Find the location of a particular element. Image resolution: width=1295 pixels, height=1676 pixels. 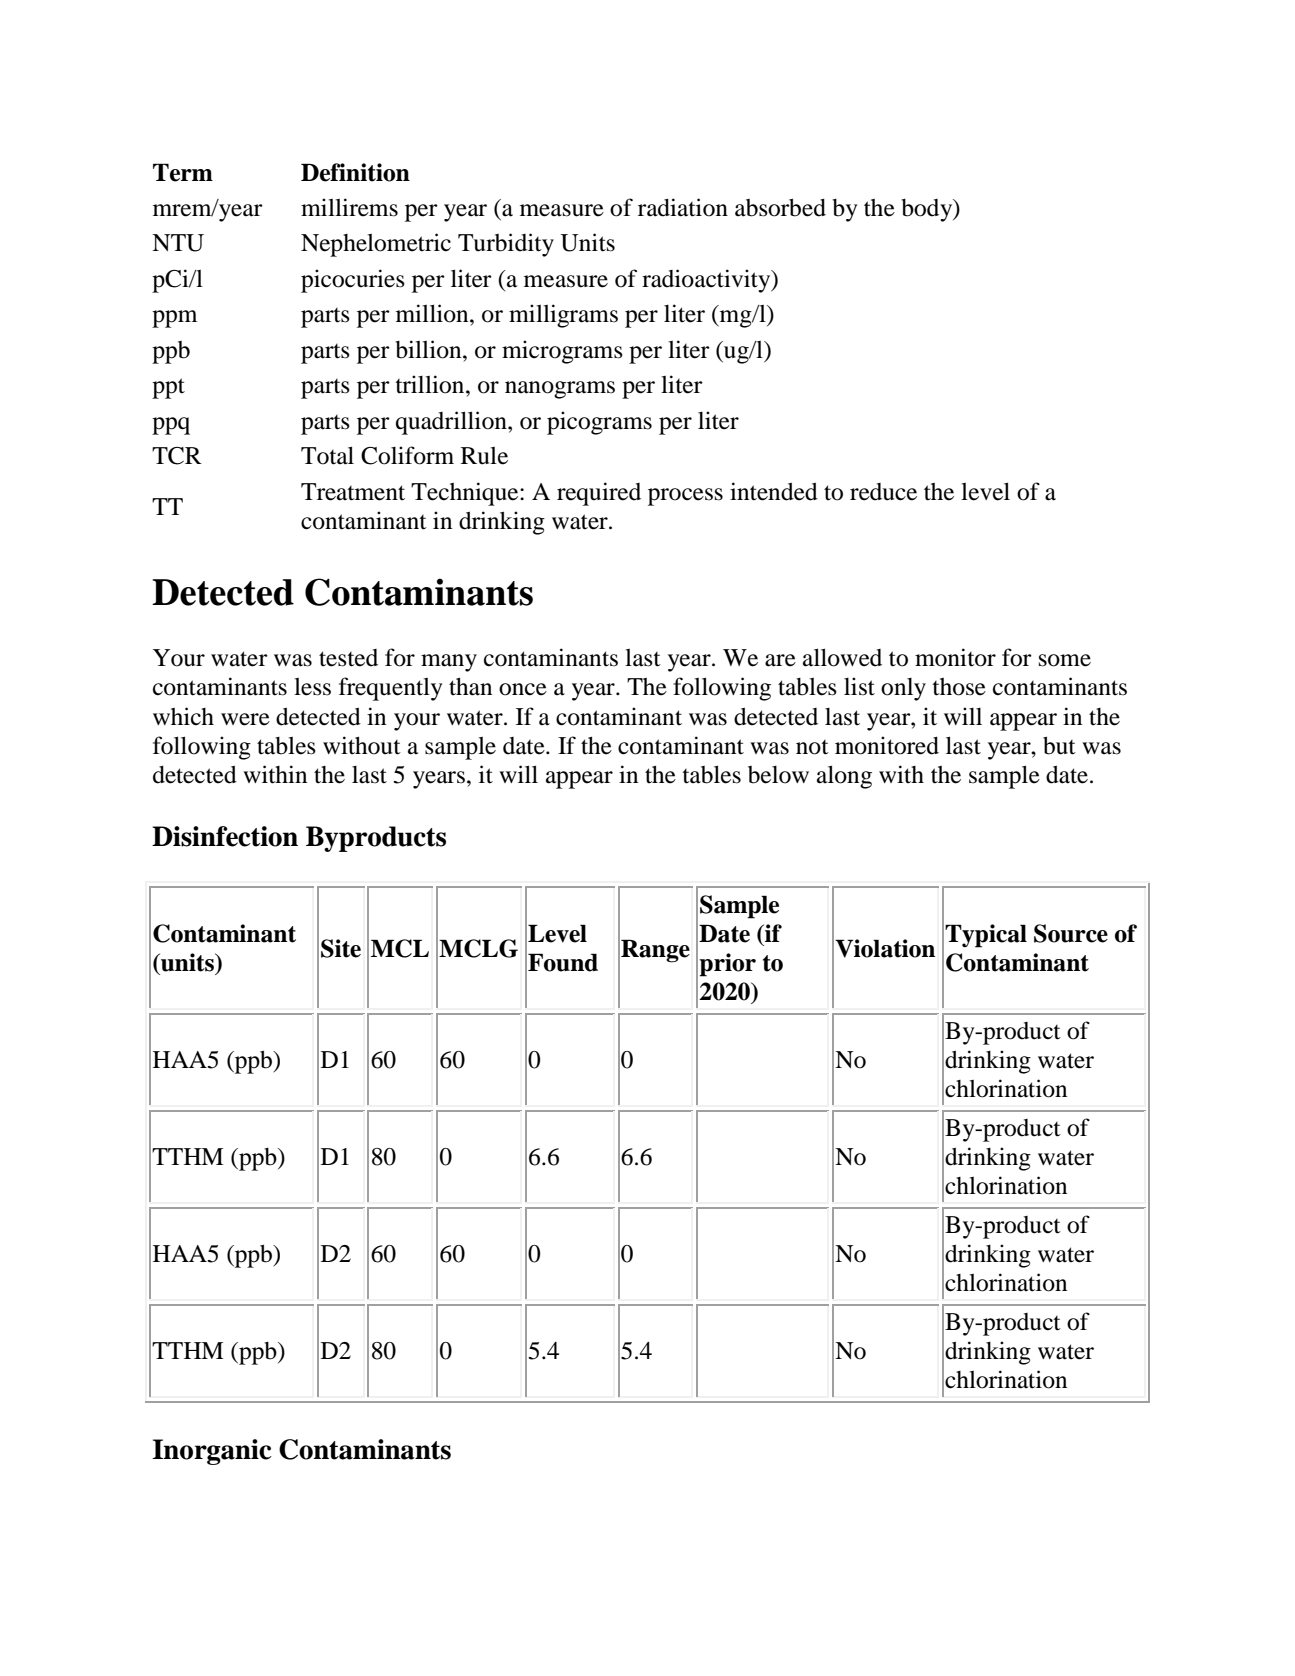

Definition is located at coordinates (355, 172).
